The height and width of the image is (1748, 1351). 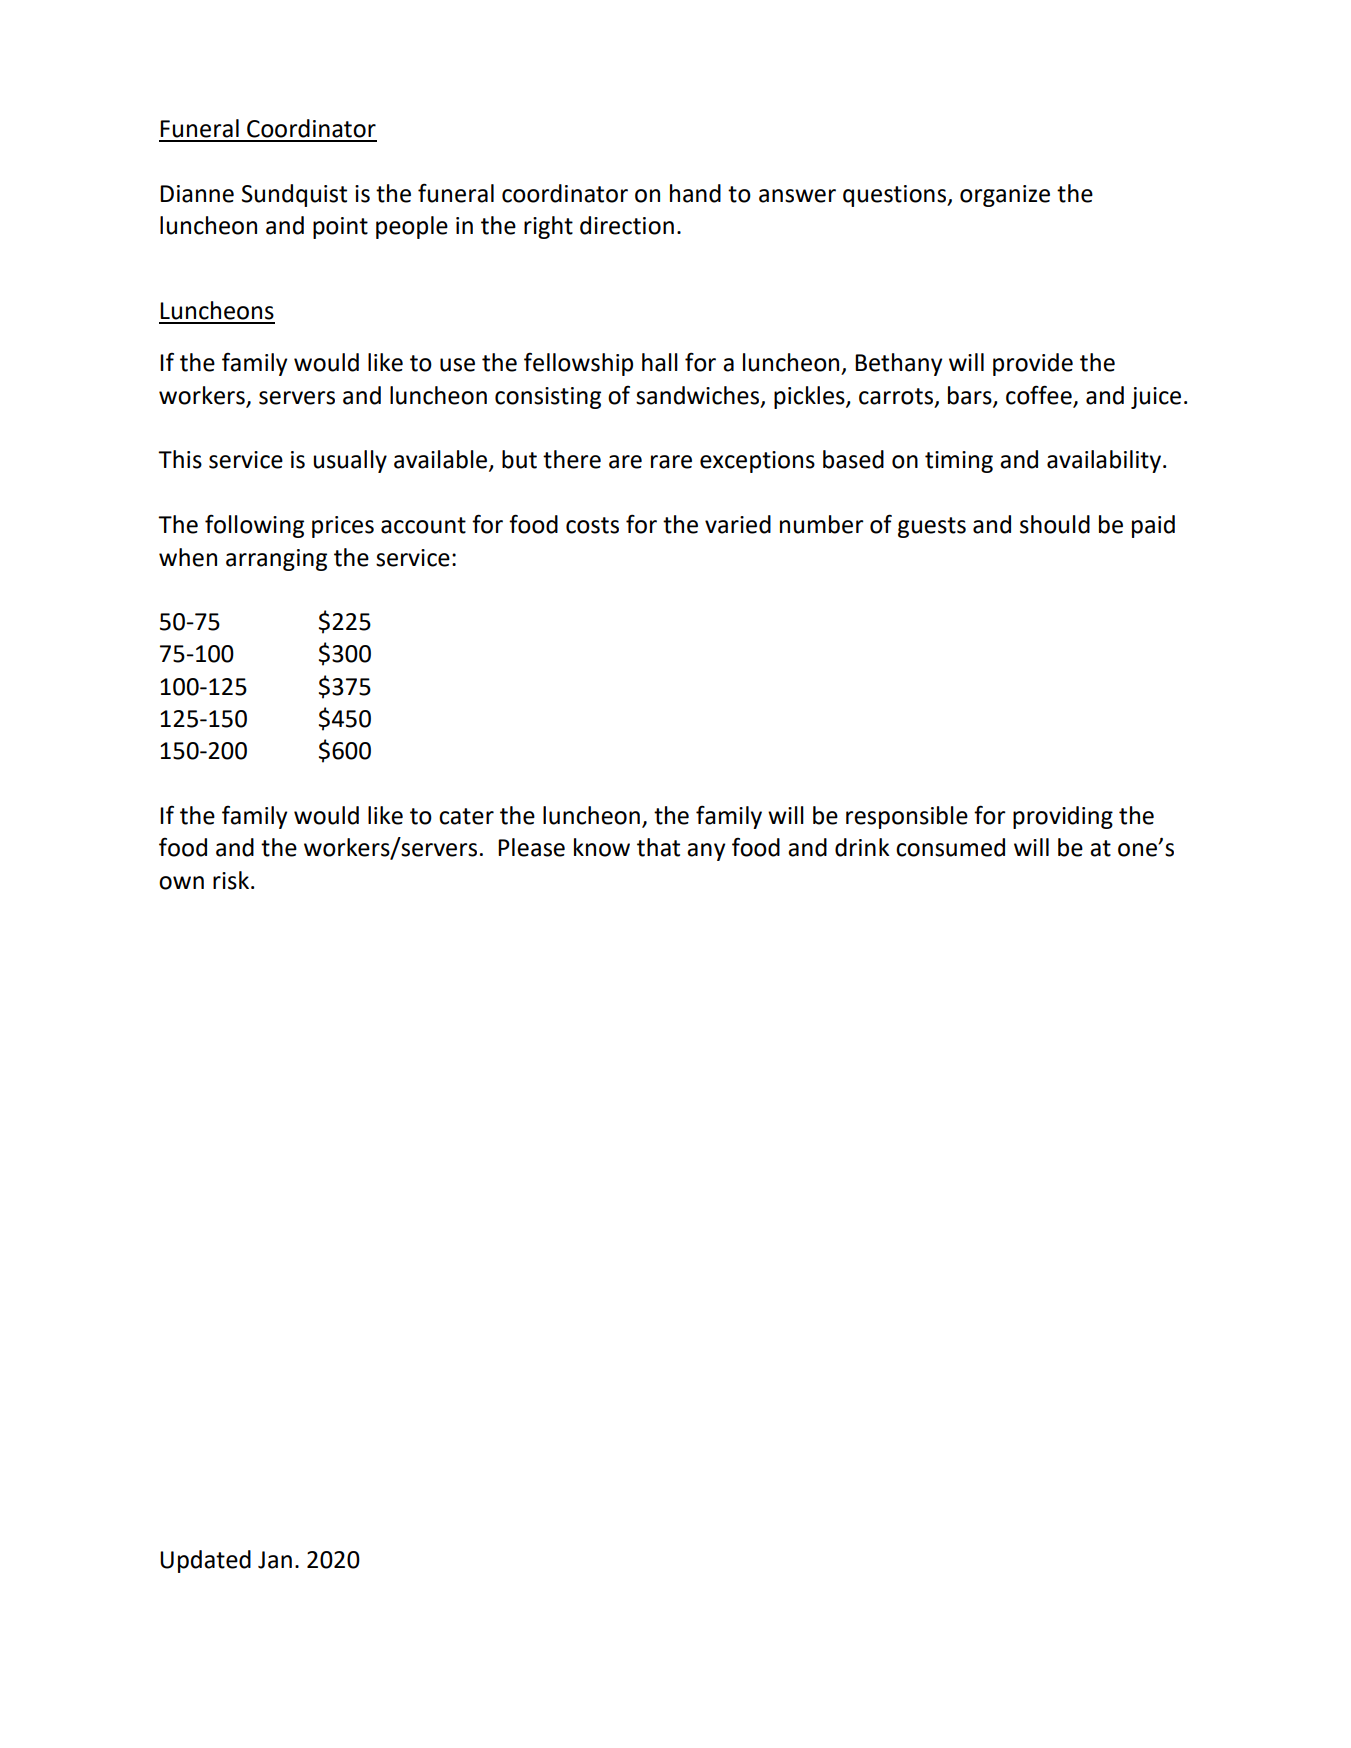 I want to click on varied, so click(x=738, y=524).
